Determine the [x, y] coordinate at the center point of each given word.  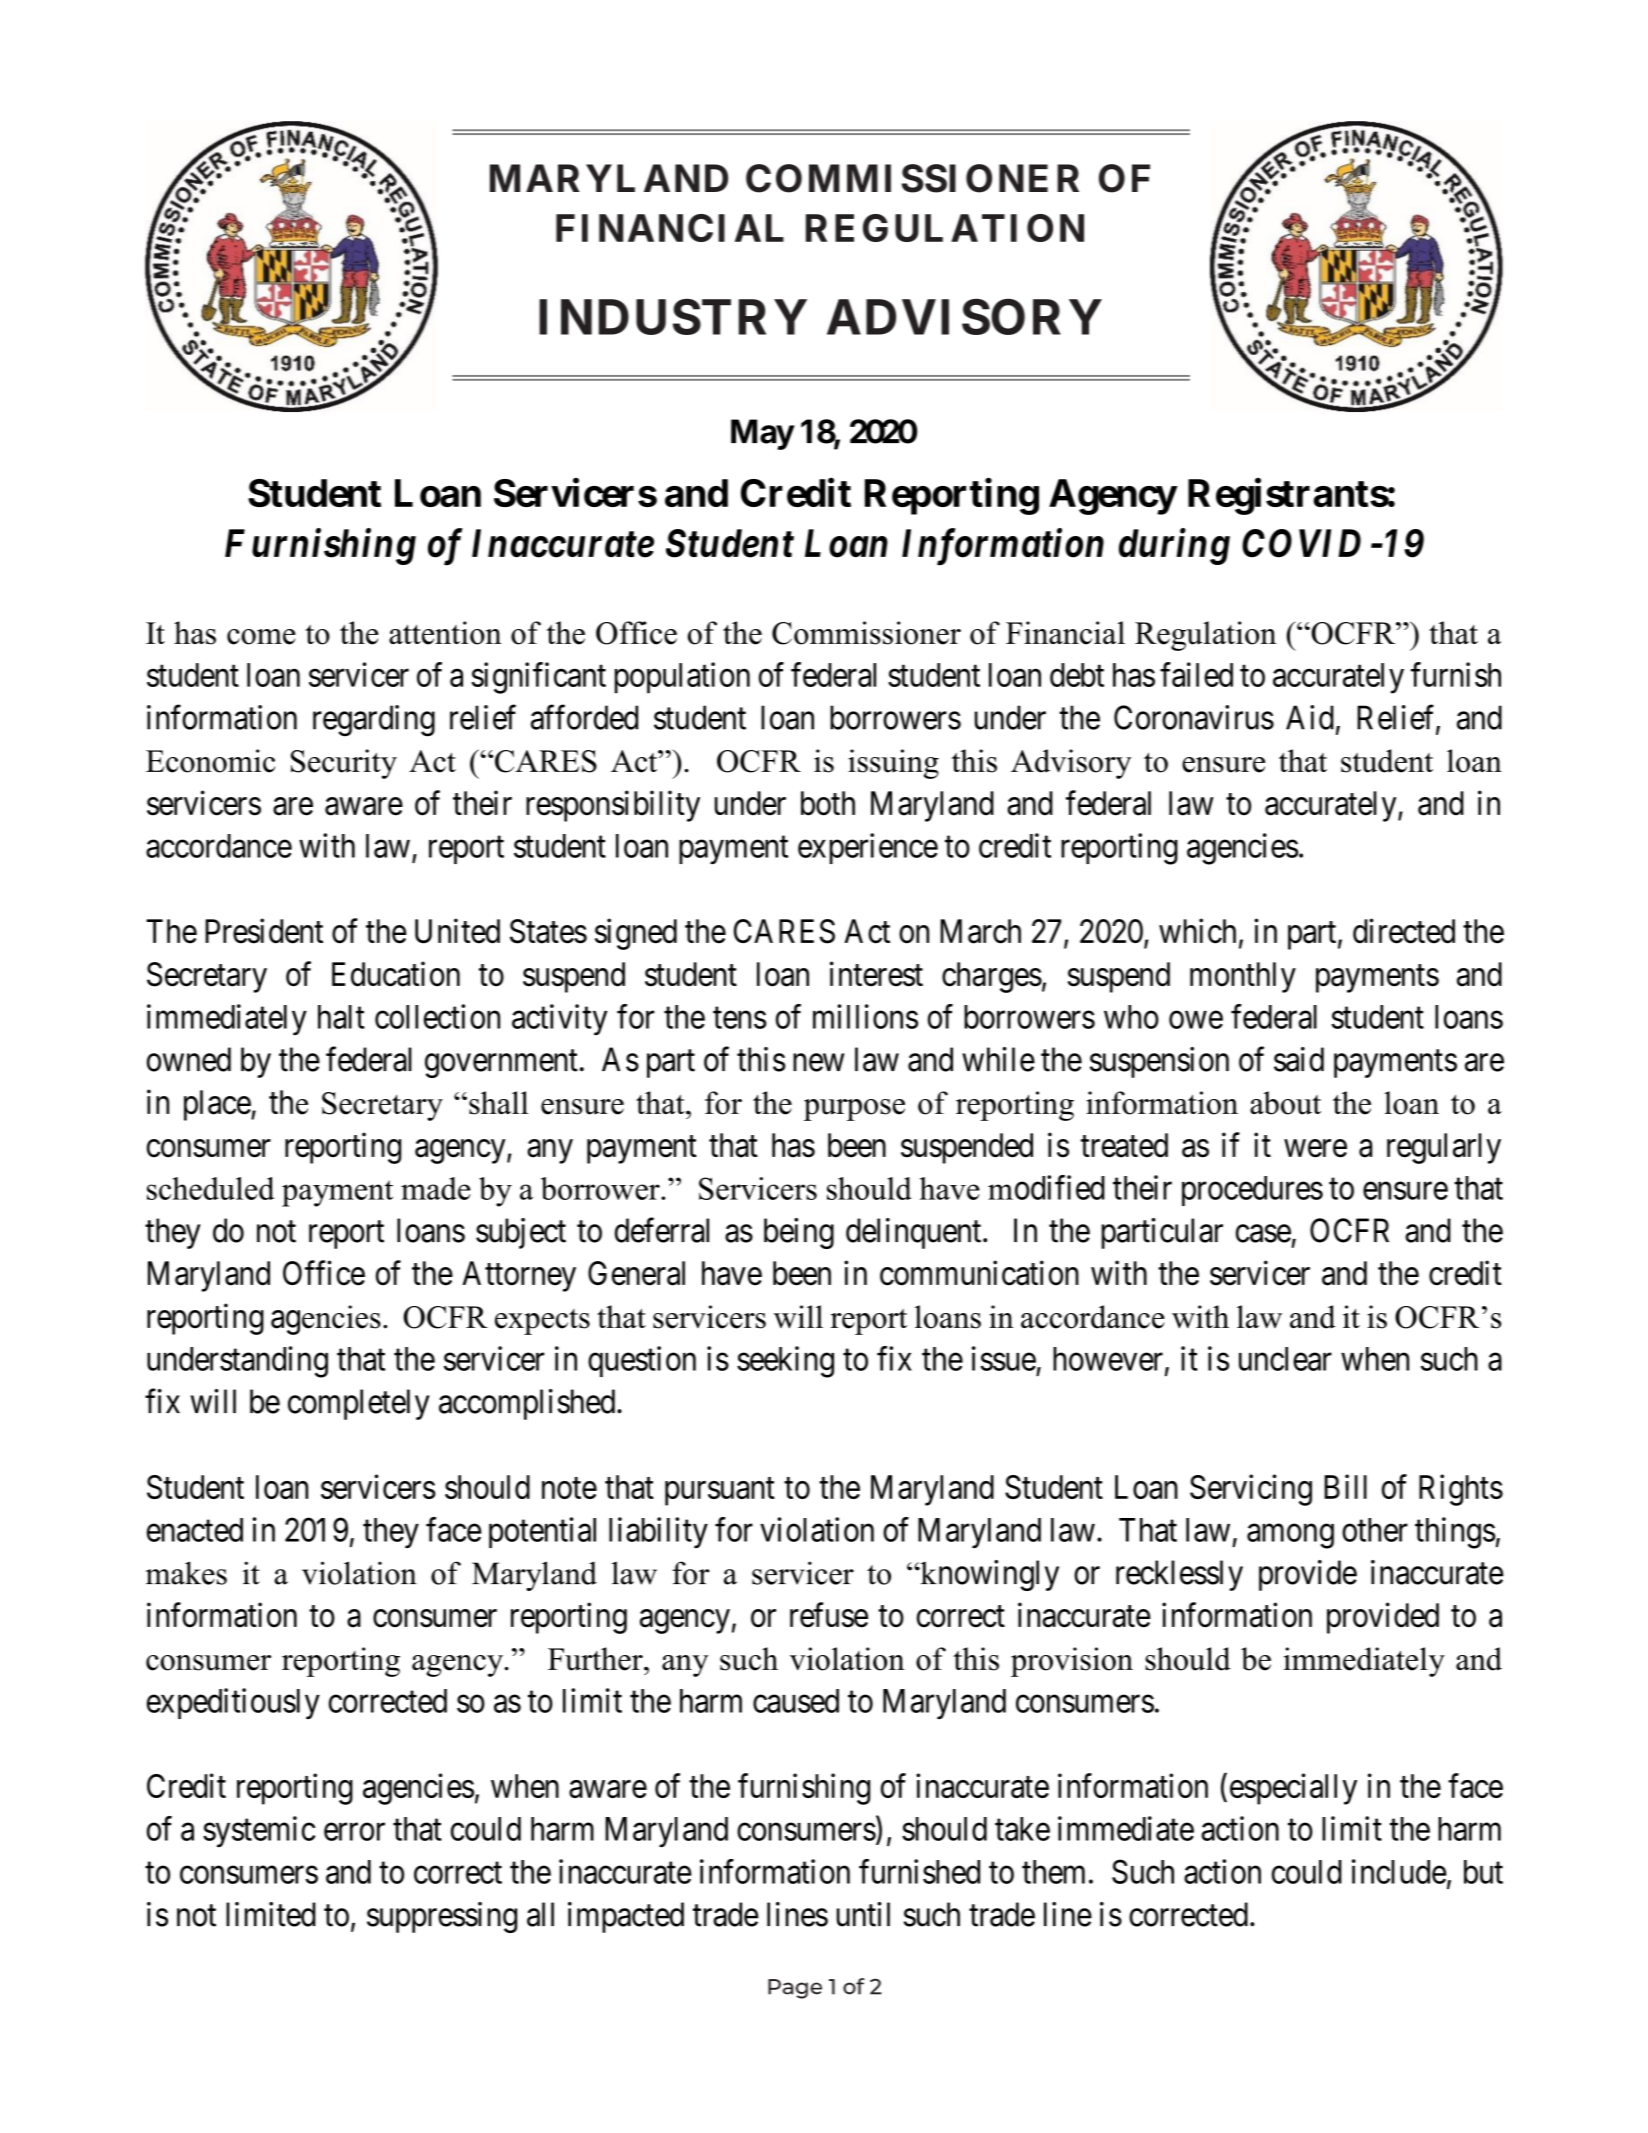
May [762, 434]
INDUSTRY [673, 317]
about [1285, 1103]
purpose [854, 1110]
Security [344, 764]
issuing [893, 764]
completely [359, 1404]
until [863, 1914]
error [354, 1832]
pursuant [720, 1492]
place [218, 1105]
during [1174, 546]
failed [1196, 674]
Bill [1345, 1486]
